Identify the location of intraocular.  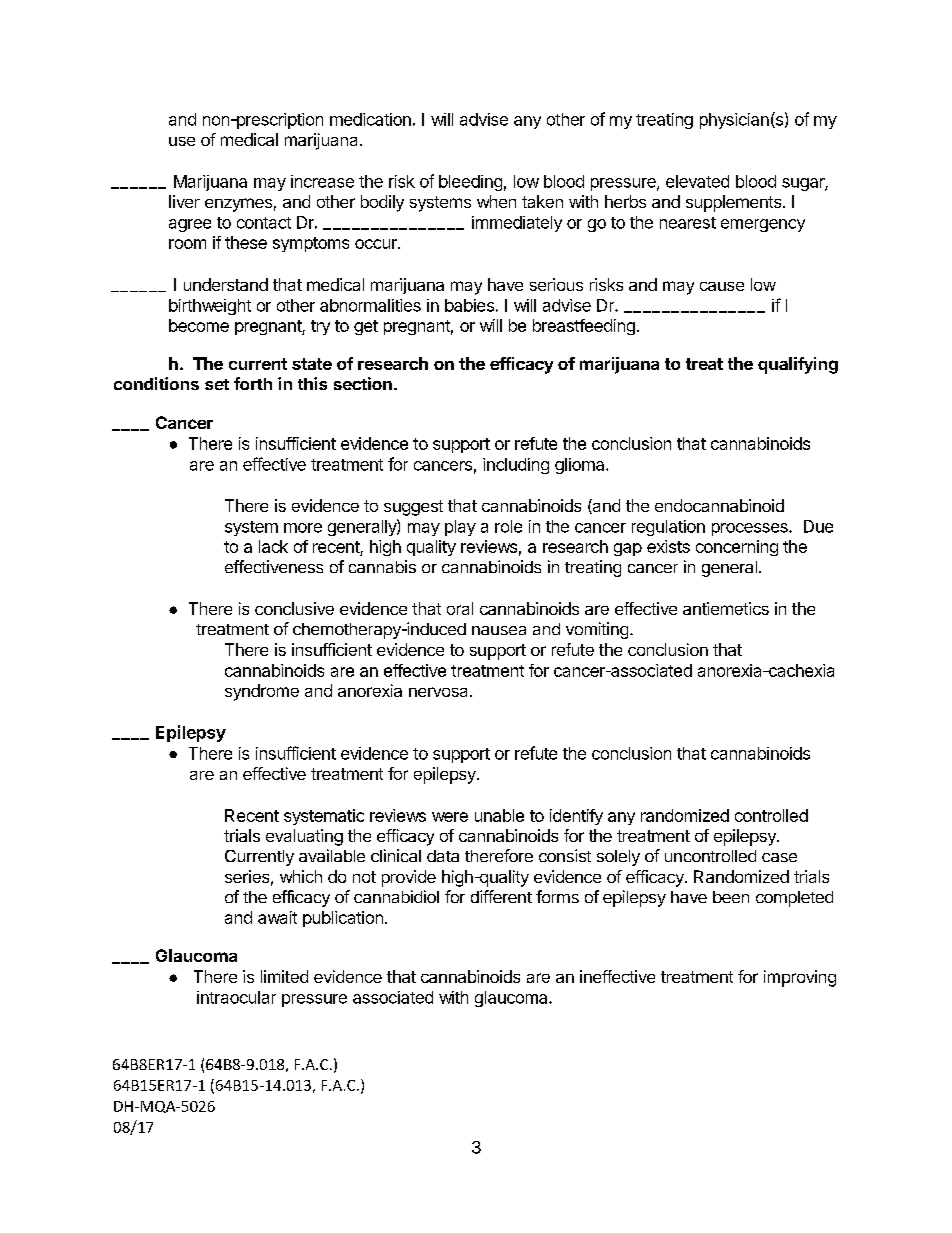
(236, 997).
